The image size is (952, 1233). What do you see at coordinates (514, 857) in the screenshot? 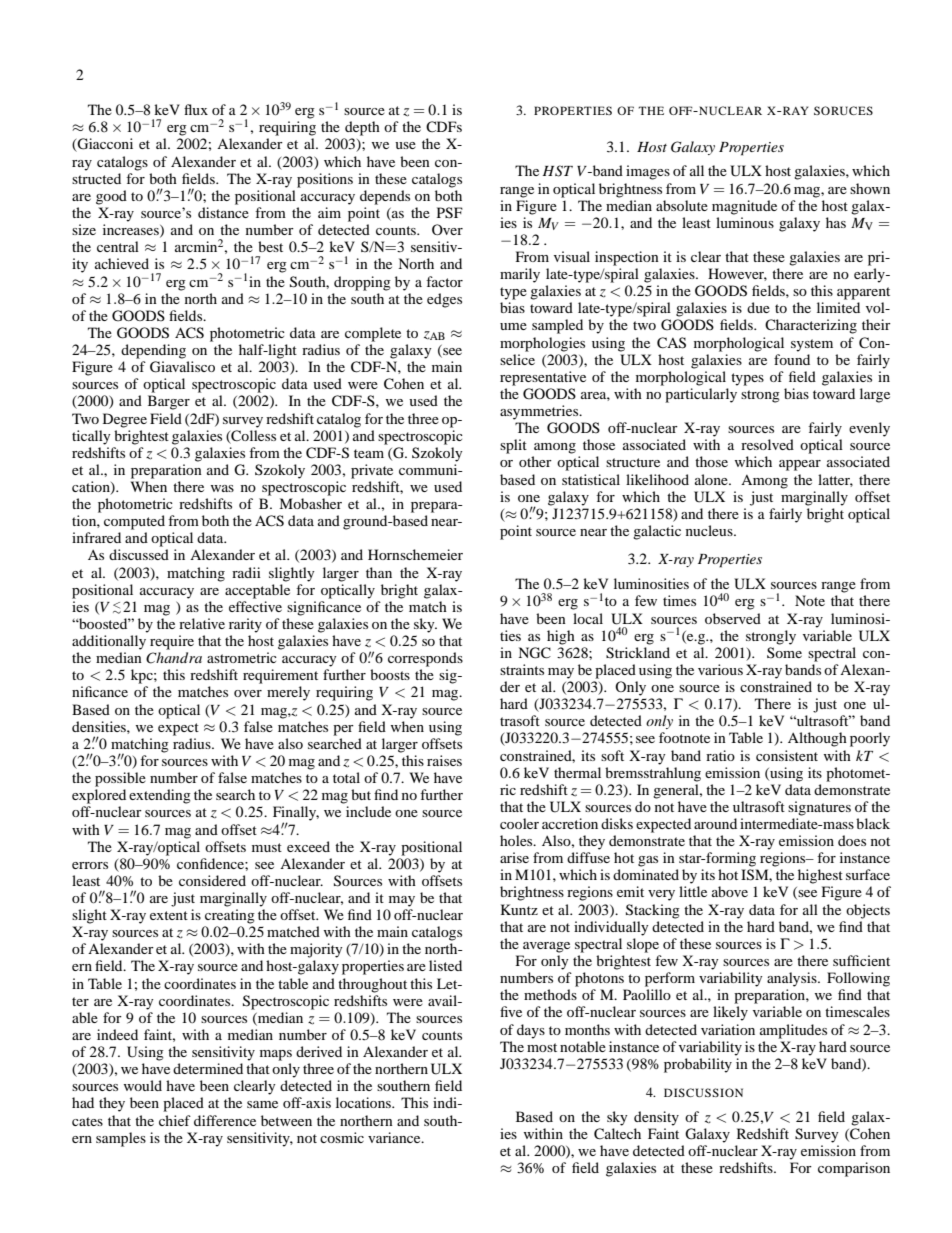
I see `arise` at bounding box center [514, 857].
